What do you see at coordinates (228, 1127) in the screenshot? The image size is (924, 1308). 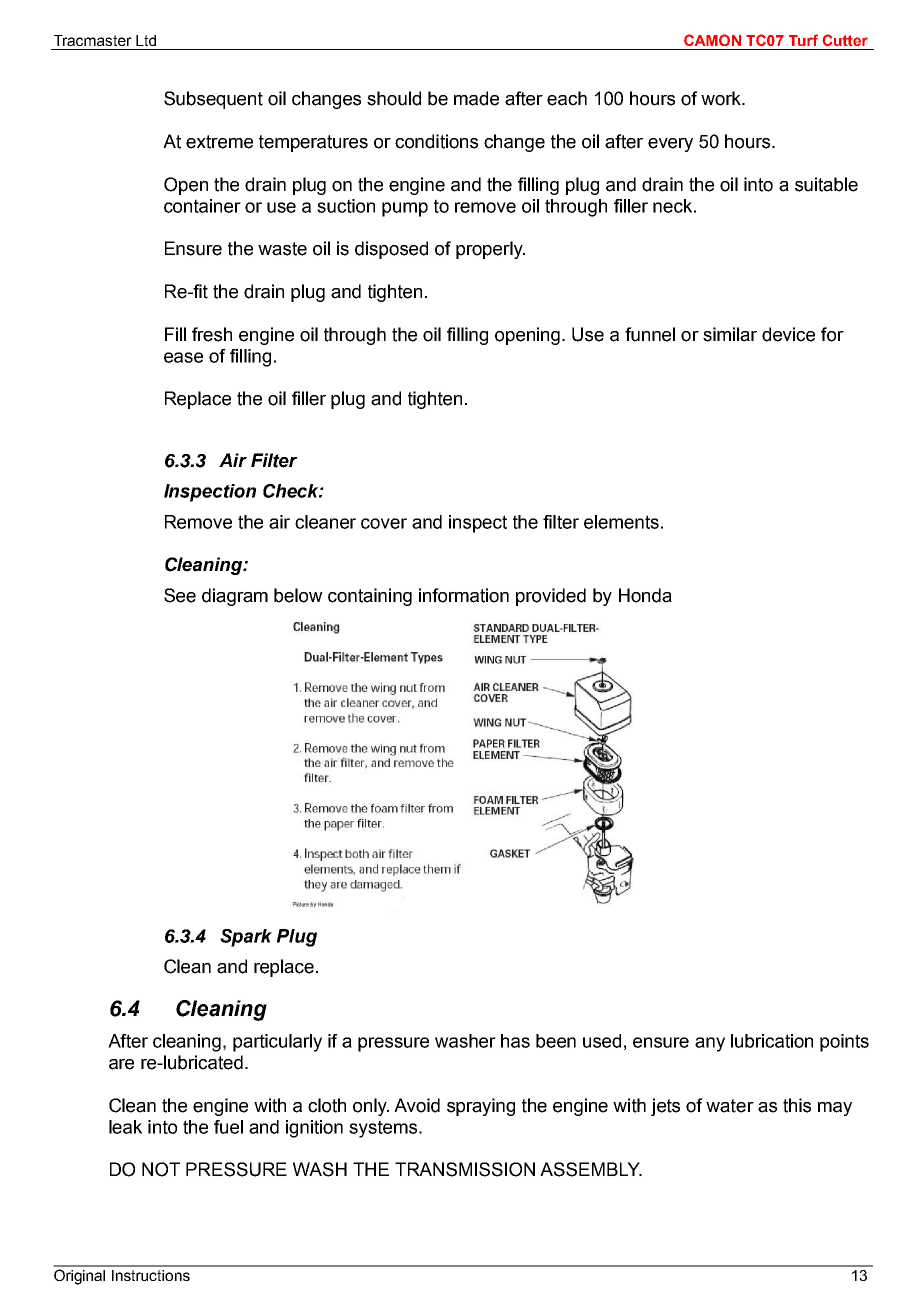 I see `fuel` at bounding box center [228, 1127].
